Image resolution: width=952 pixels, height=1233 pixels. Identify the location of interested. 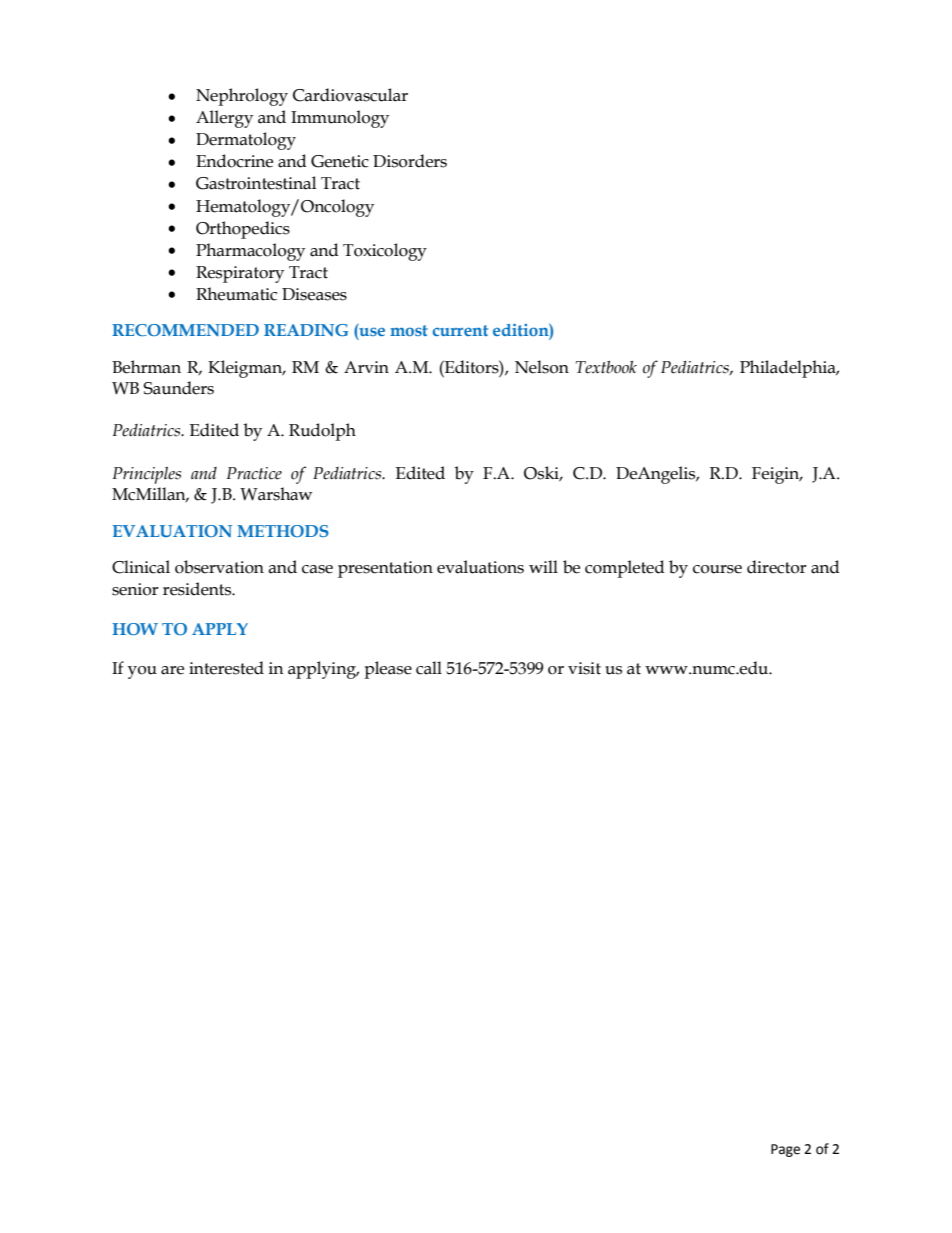
(226, 668).
